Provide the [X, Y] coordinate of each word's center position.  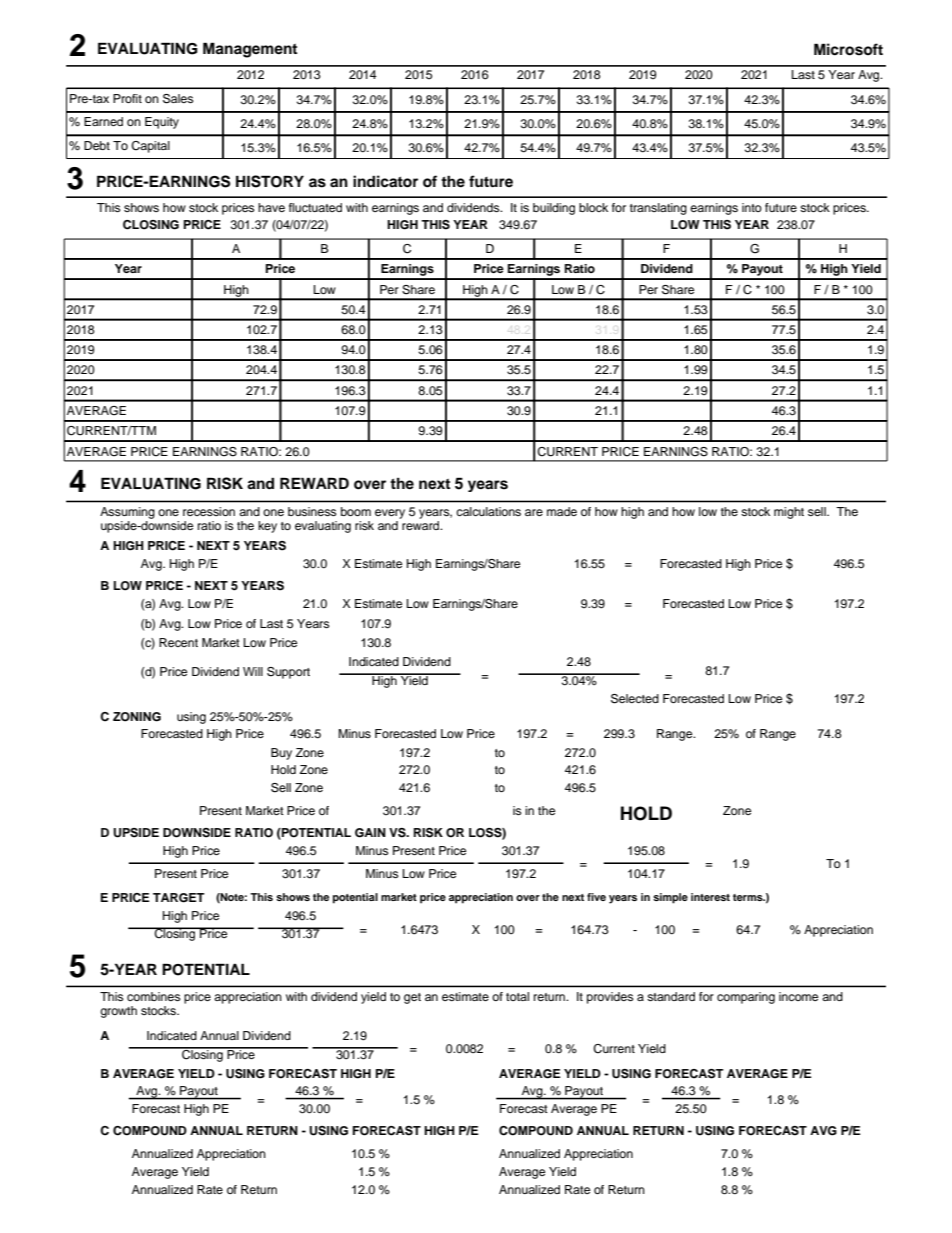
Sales [178, 99]
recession [209, 511]
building [554, 209]
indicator [385, 181]
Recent [178, 642]
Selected [635, 699]
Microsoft [848, 49]
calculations [488, 511]
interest [710, 897]
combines [153, 996]
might [789, 513]
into [752, 207]
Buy [281, 754]
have [271, 207]
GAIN [370, 833]
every [390, 514]
